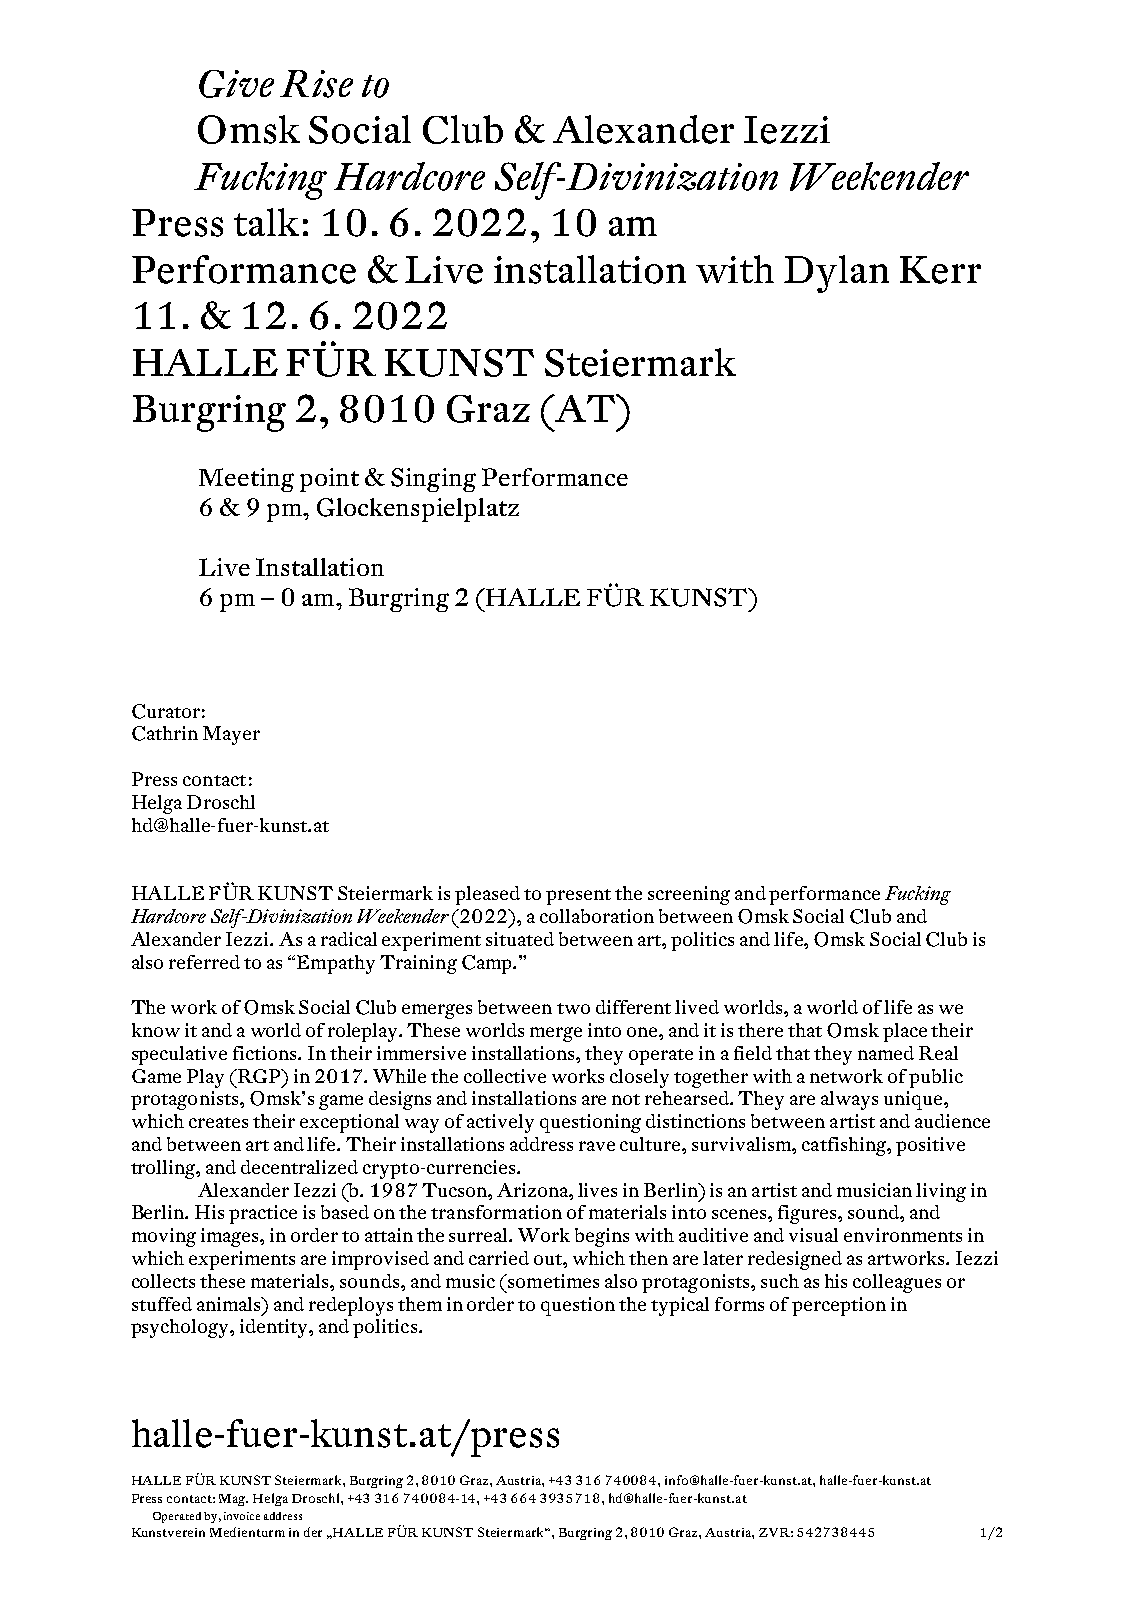  Describe the element at coordinates (231, 735) in the screenshot. I see `Mayer` at that location.
